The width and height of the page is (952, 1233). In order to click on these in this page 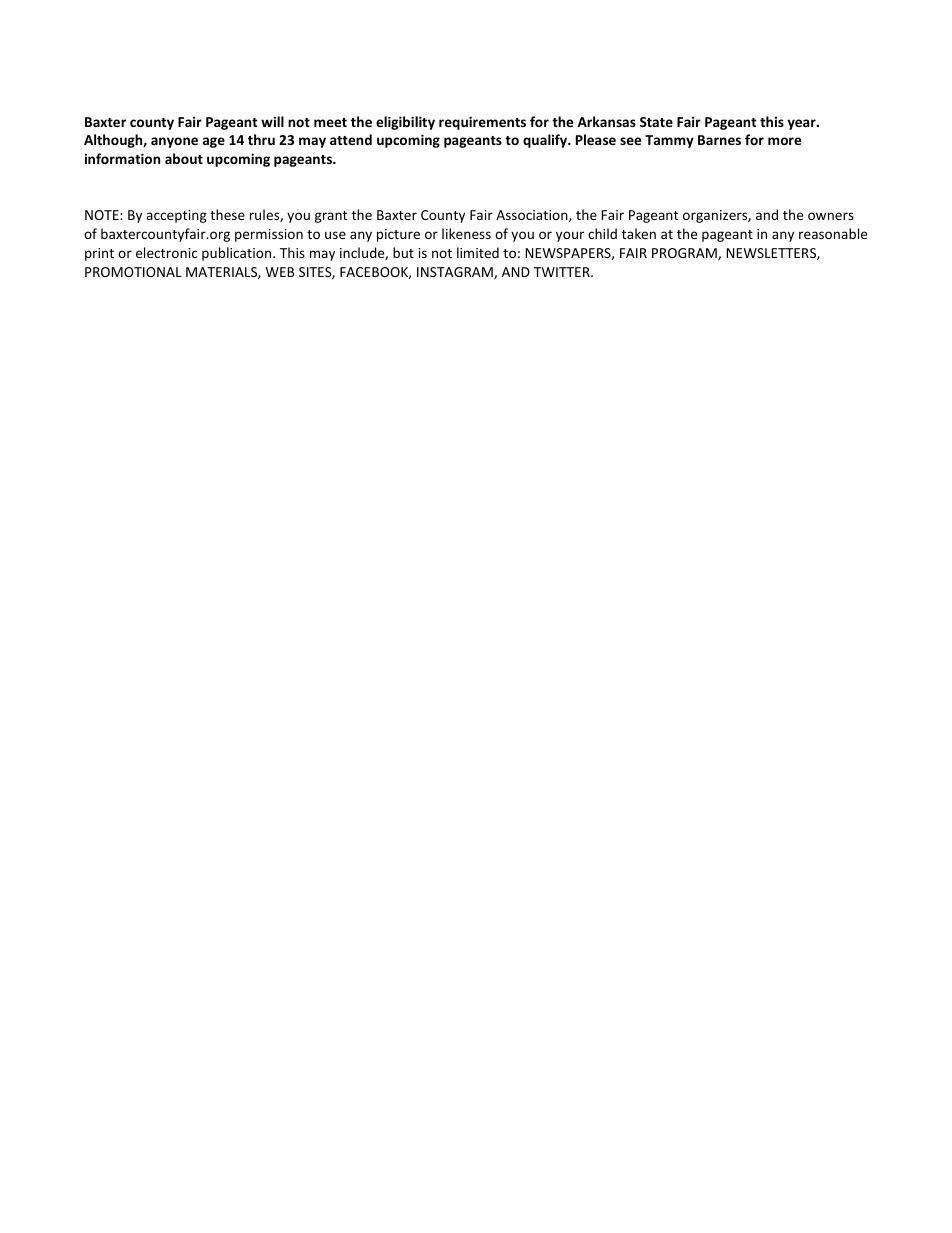, I will do `click(227, 214)`.
